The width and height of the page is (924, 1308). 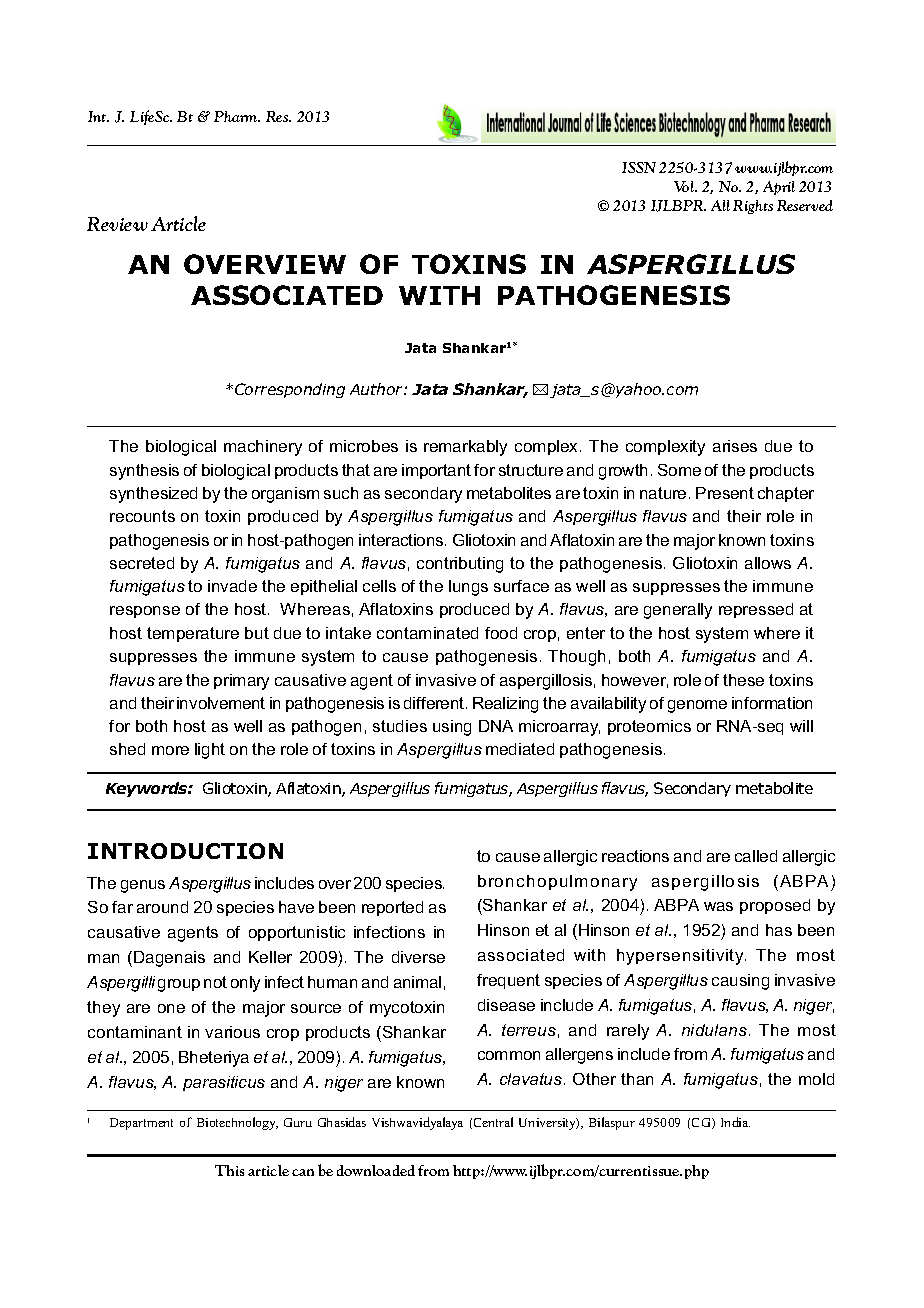 I want to click on Rights, so click(x=753, y=207).
